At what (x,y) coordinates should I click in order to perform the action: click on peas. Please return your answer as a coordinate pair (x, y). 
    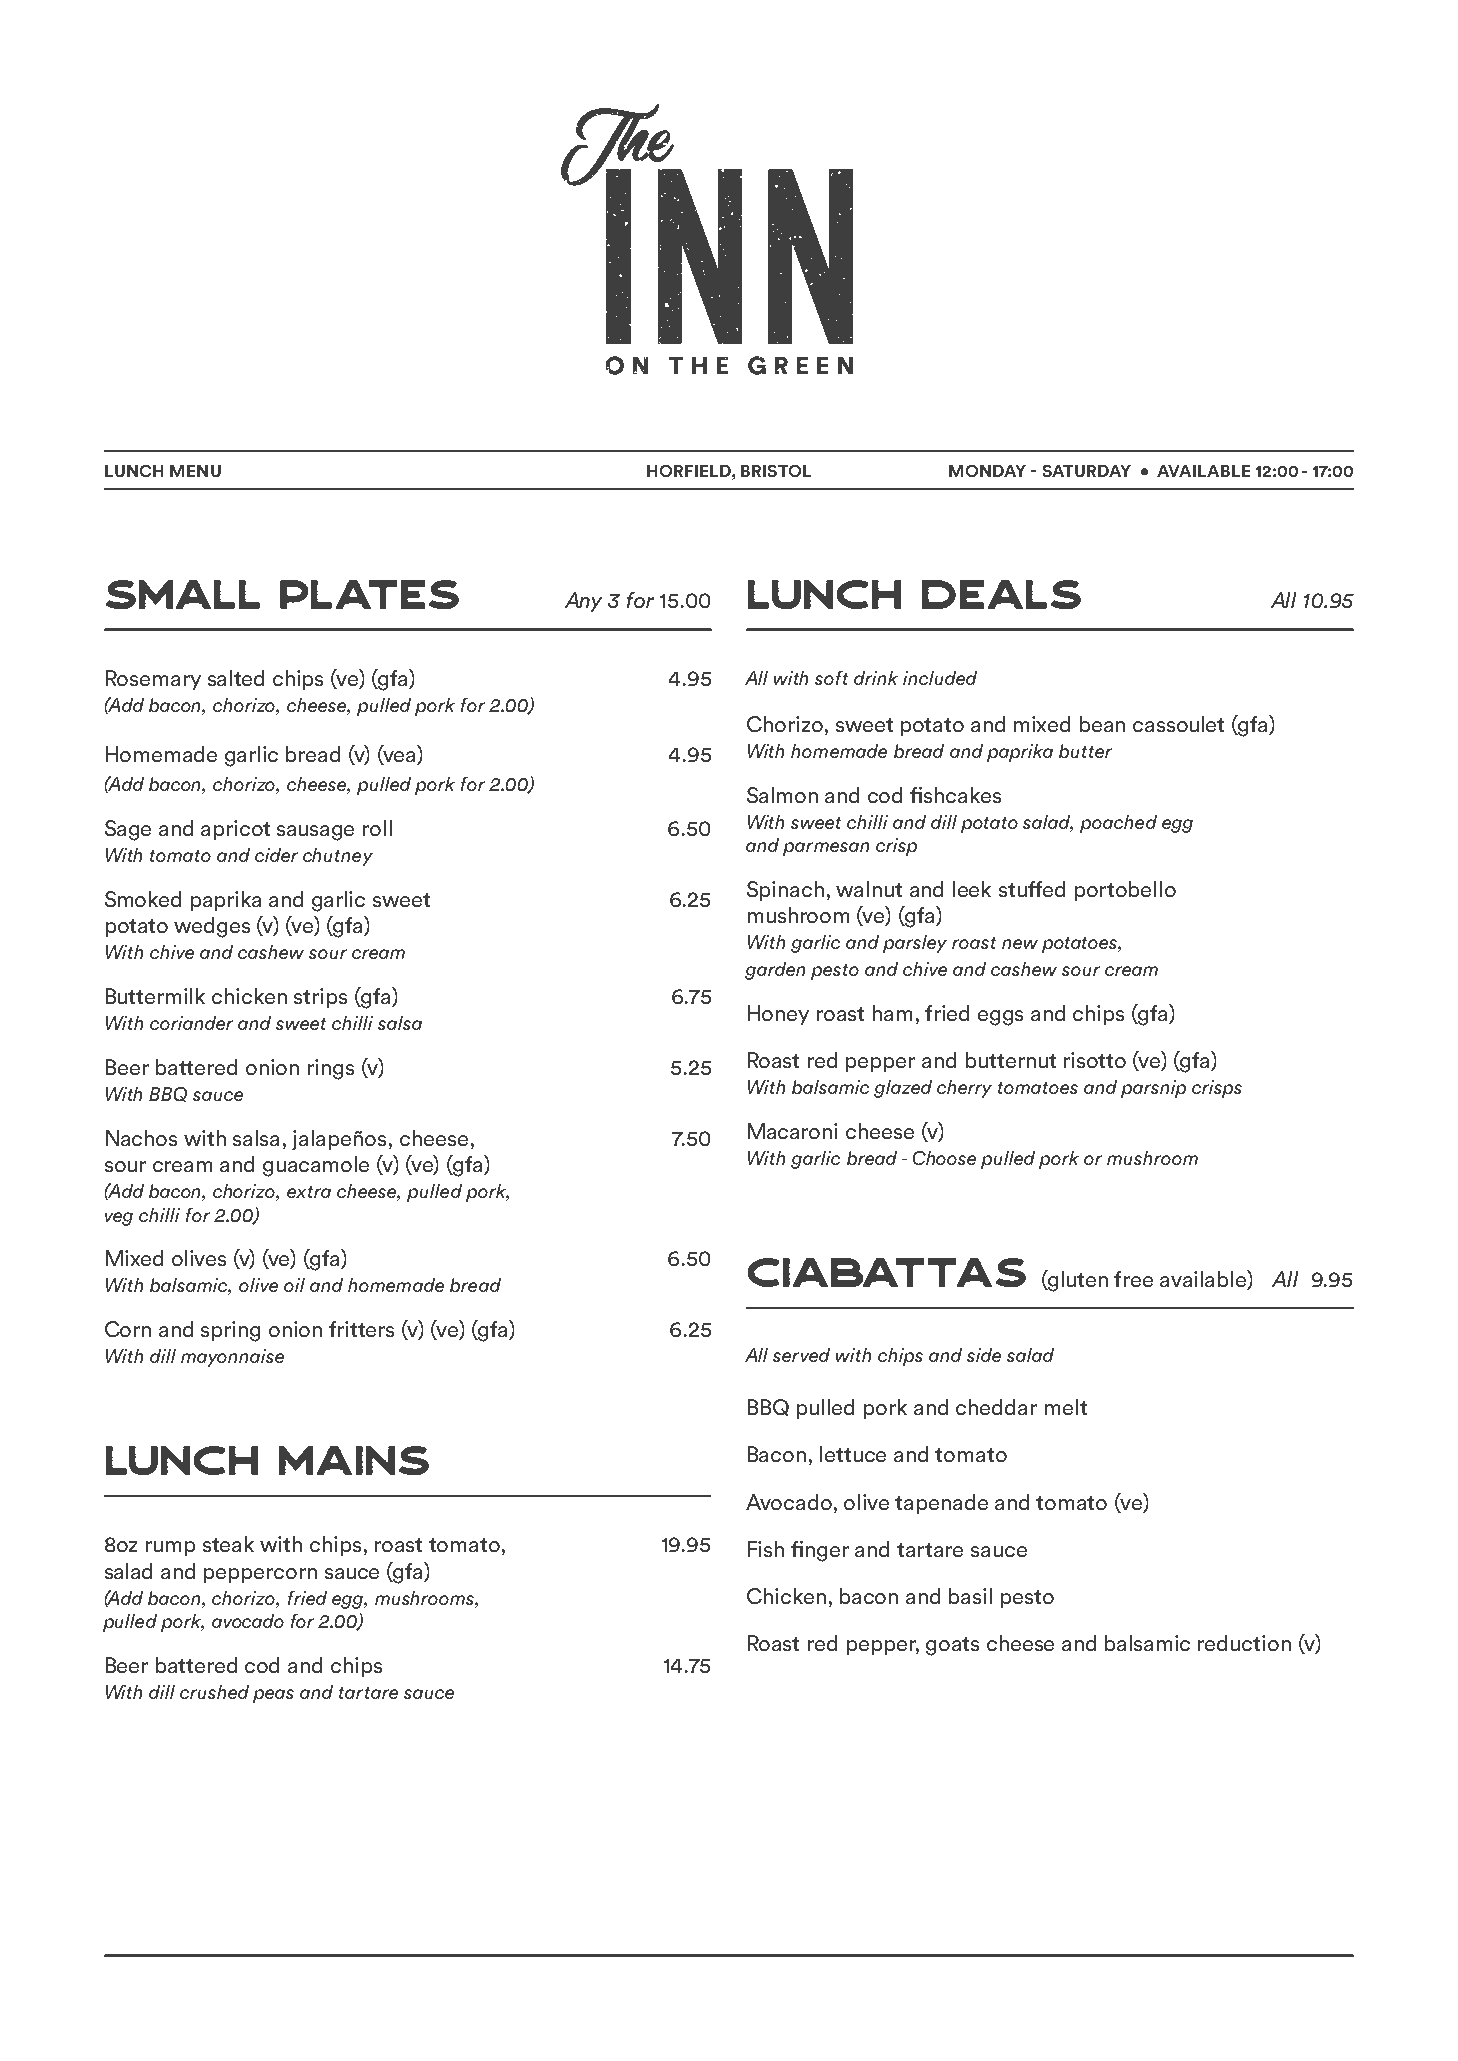
    Looking at the image, I should click on (273, 1696).
